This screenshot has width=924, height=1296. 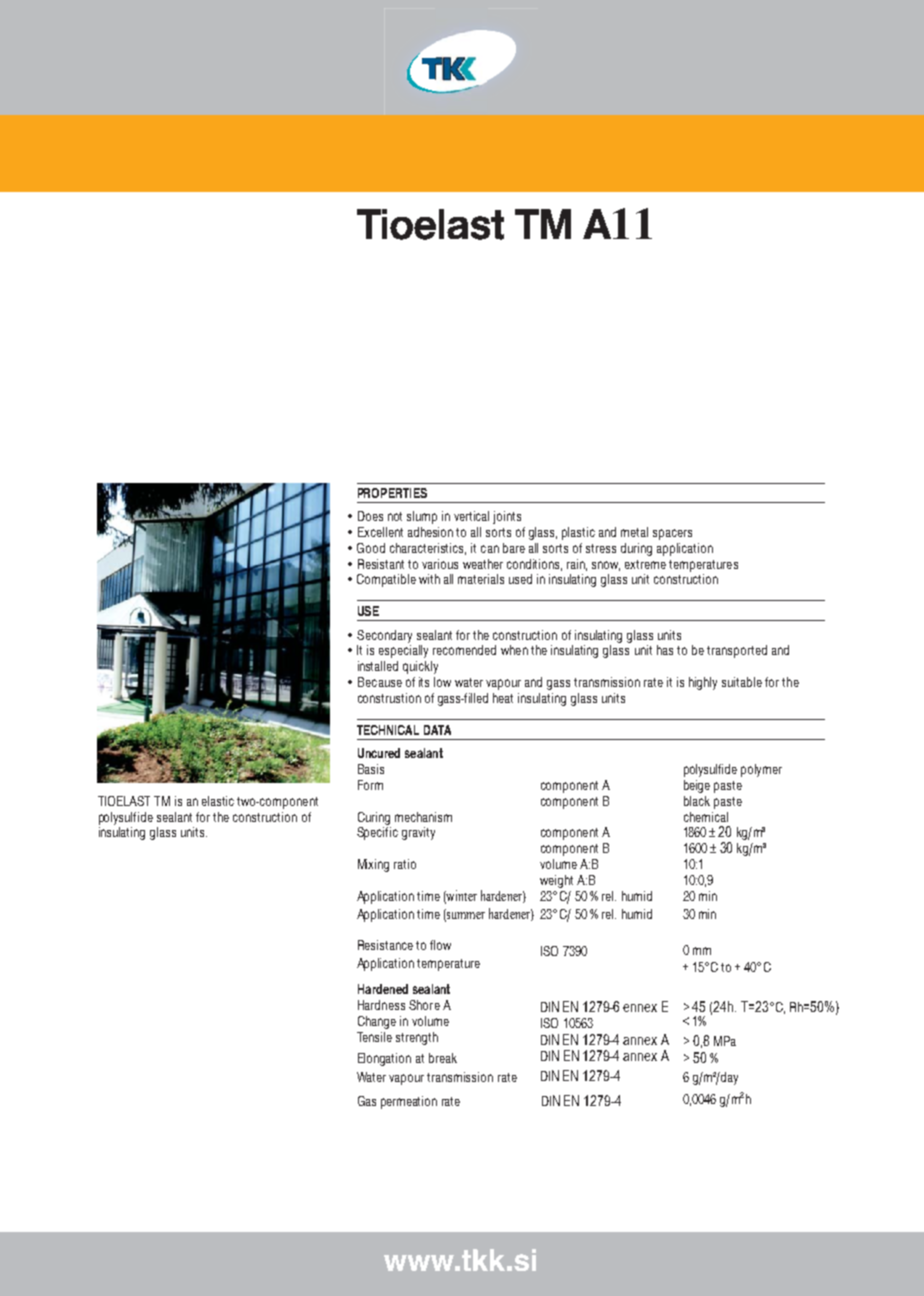 What do you see at coordinates (384, 1059) in the screenshot?
I see `Elongation` at bounding box center [384, 1059].
